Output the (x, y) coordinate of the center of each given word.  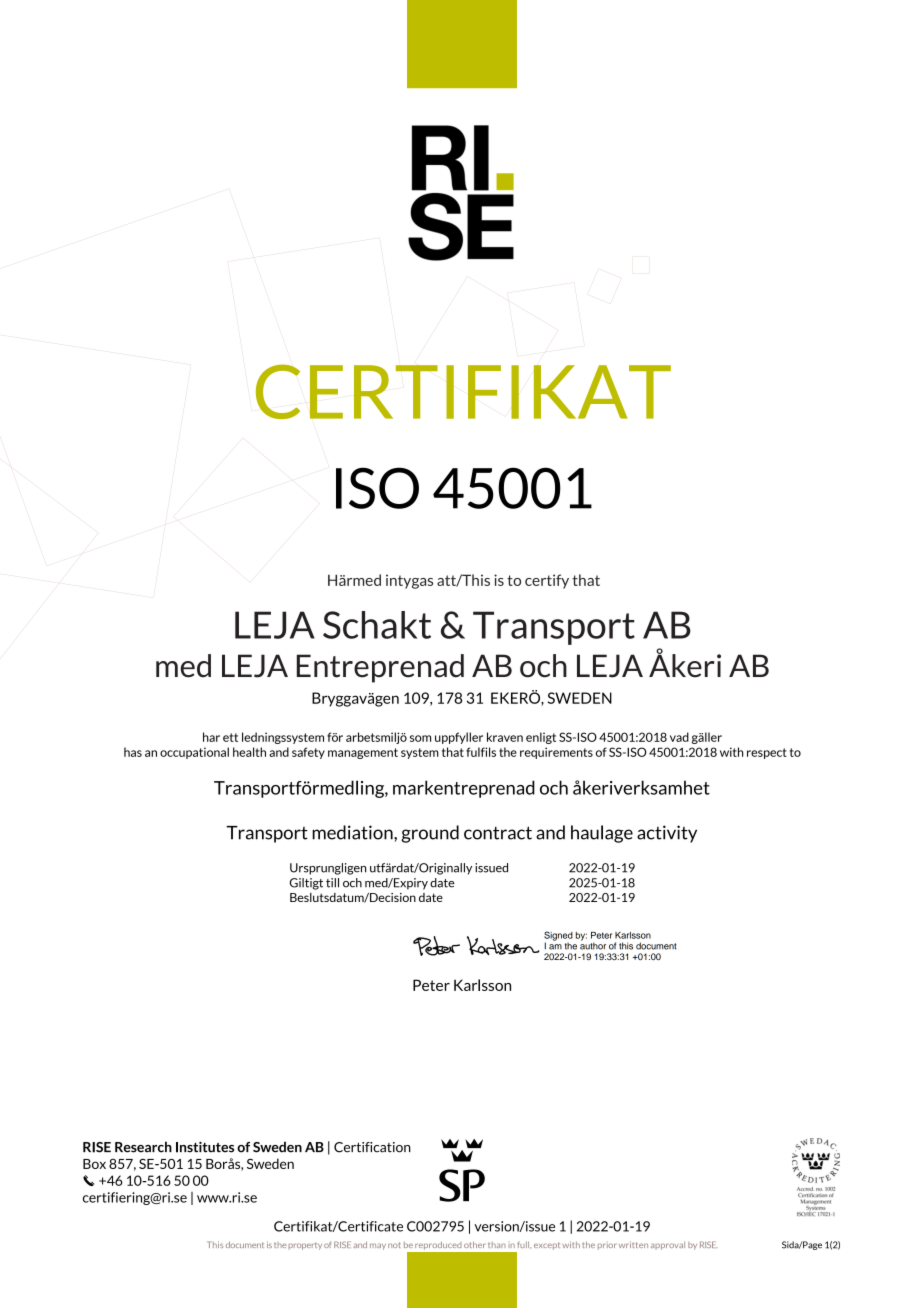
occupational (194, 753)
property (305, 1246)
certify (547, 581)
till (332, 883)
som (420, 738)
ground (430, 834)
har (211, 737)
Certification (372, 1147)
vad (679, 737)
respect (767, 753)
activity (667, 834)
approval (668, 1246)
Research (143, 1147)
